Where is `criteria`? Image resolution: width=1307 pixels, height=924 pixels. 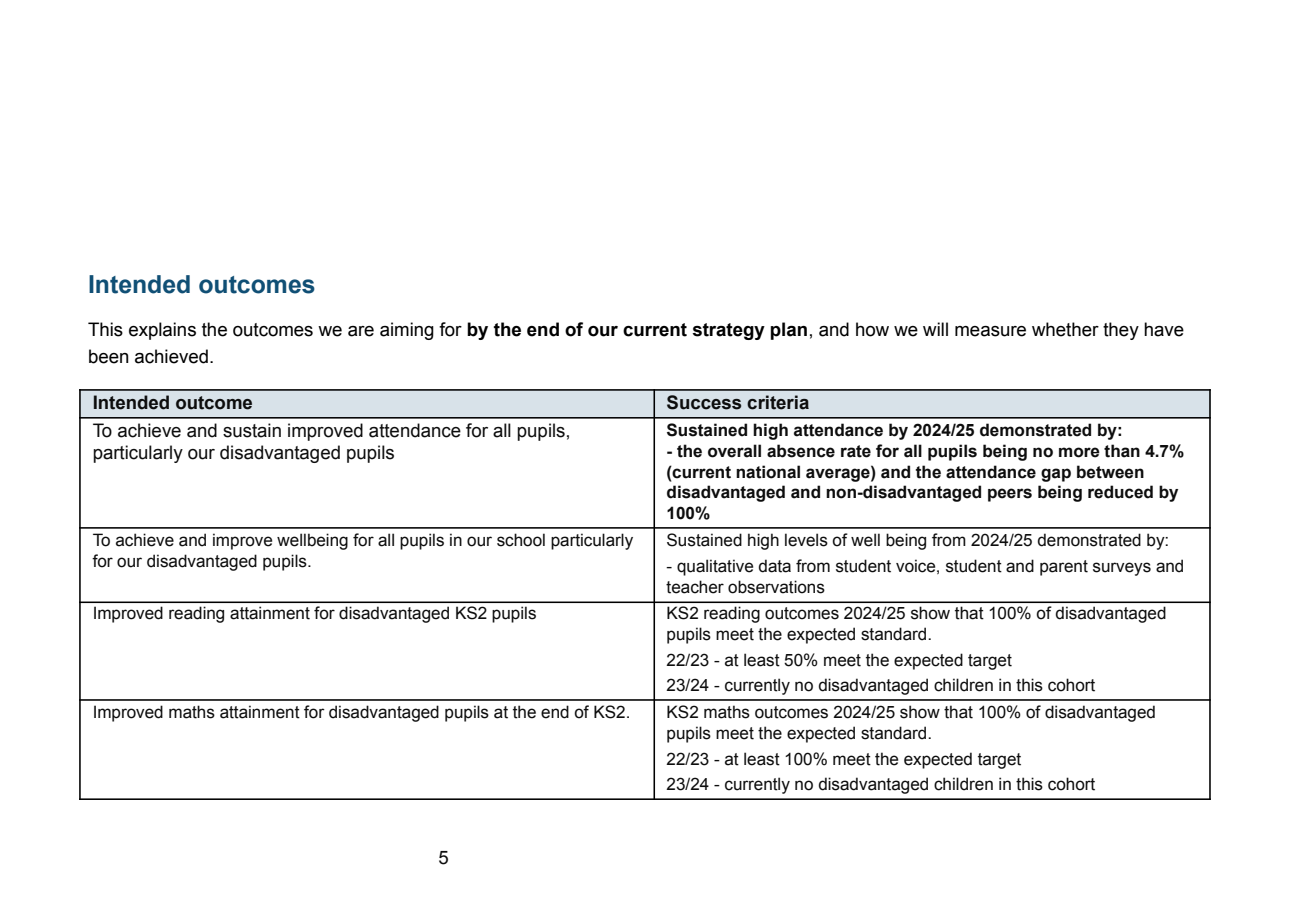
criteria is located at coordinates (778, 402).
